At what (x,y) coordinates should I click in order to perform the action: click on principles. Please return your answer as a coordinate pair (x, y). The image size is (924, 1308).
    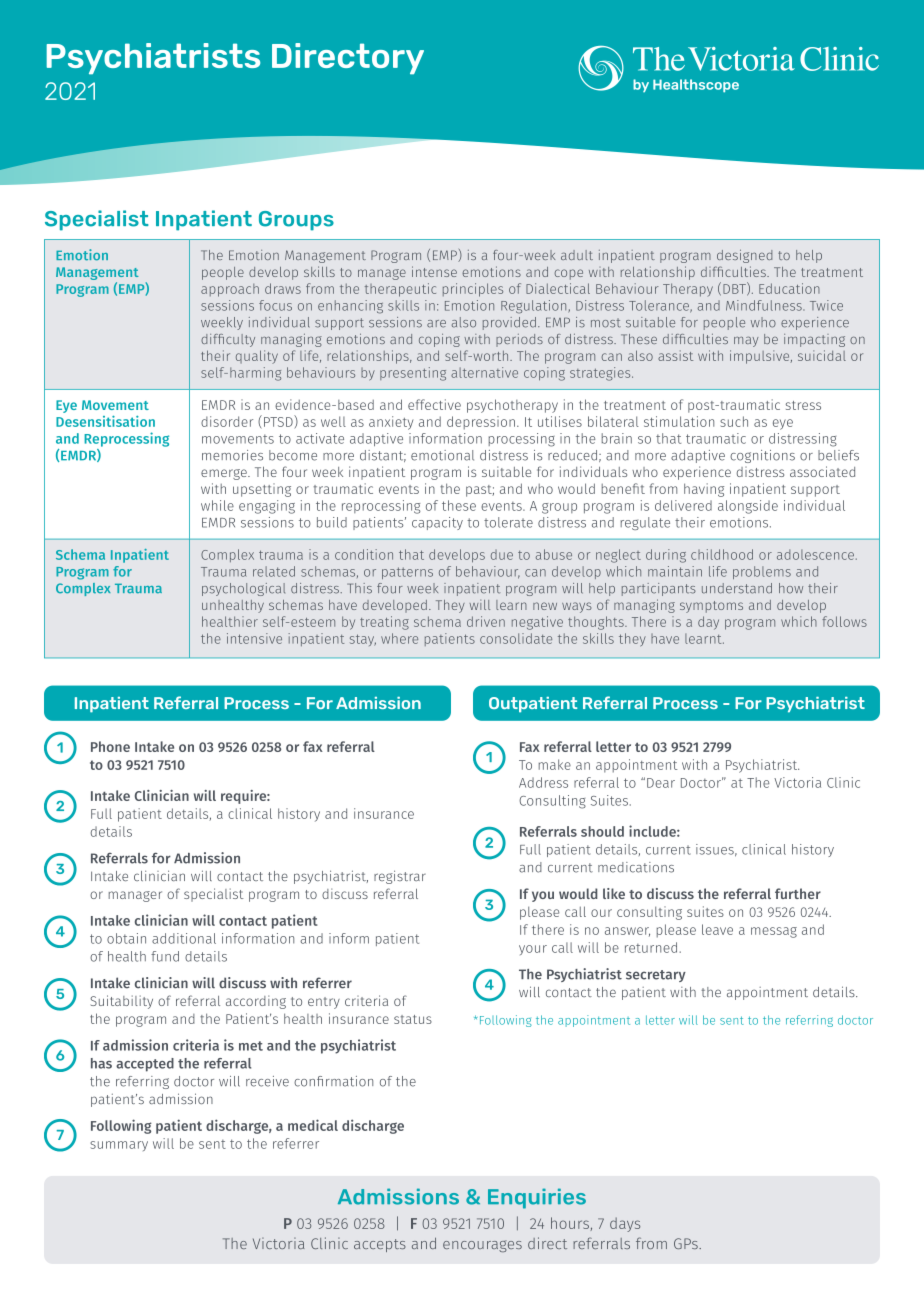
    Looking at the image, I should click on (473, 290).
